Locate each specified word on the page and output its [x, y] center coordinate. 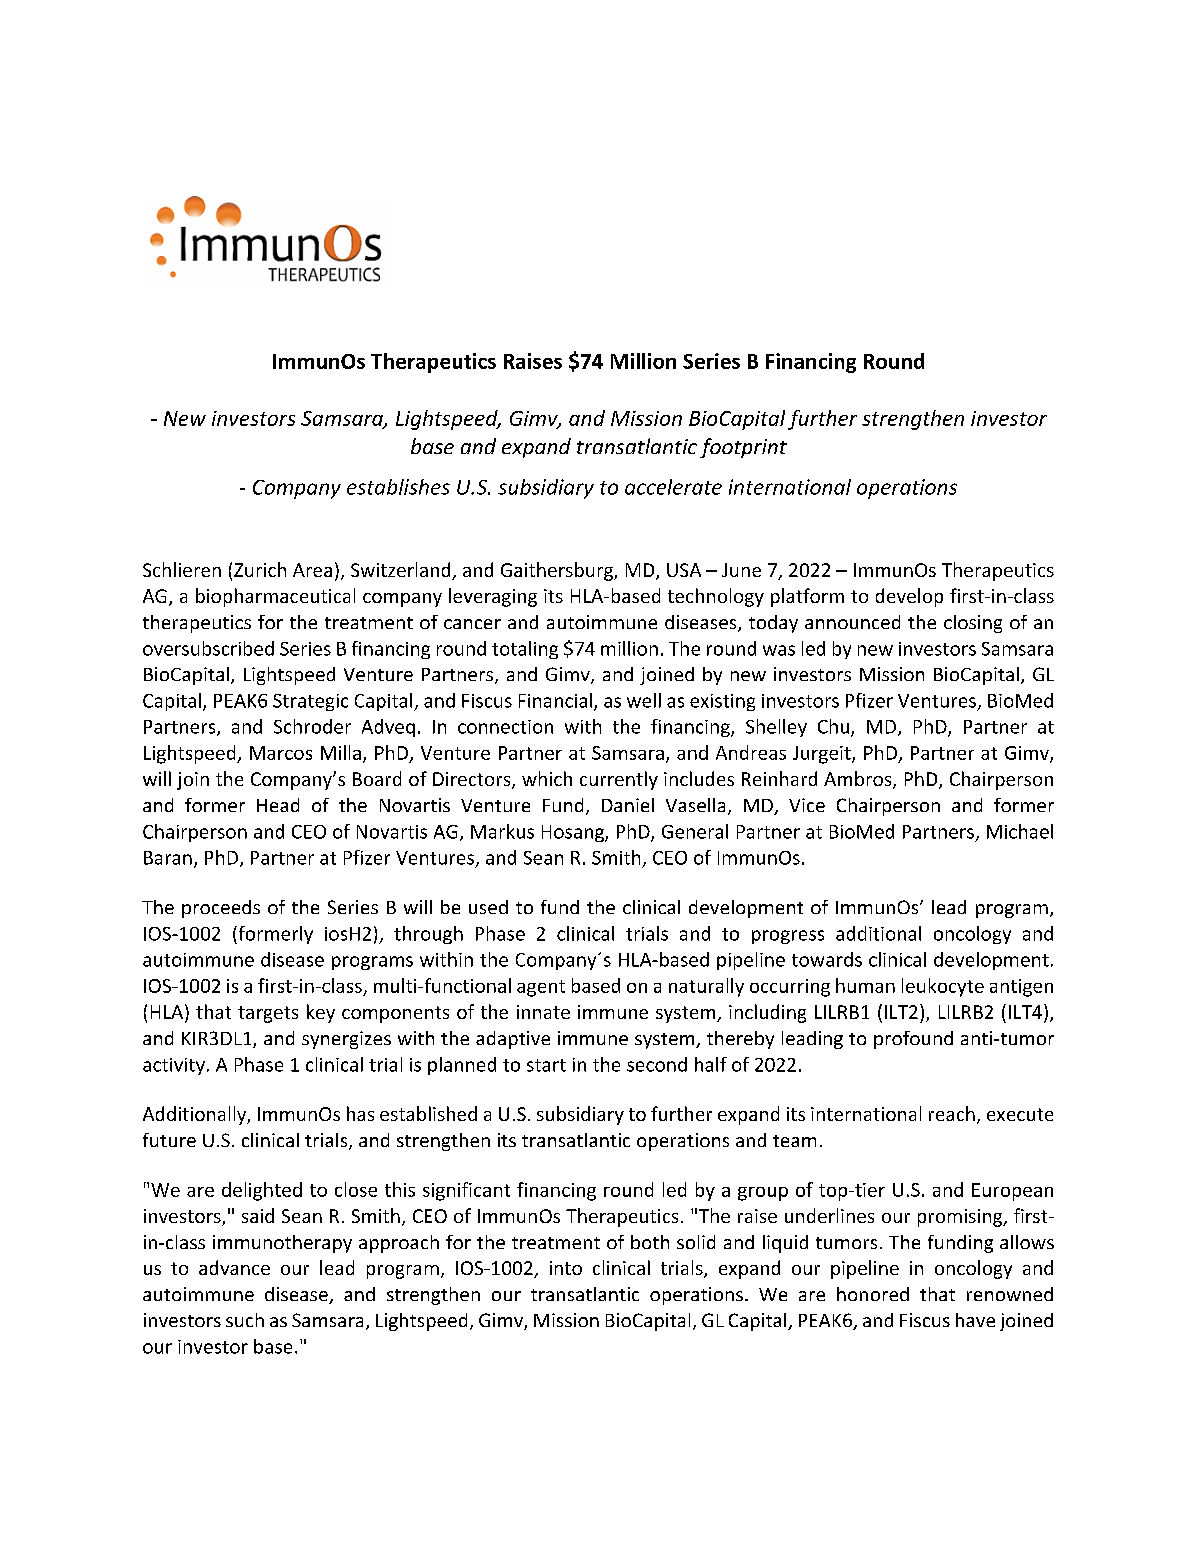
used [488, 907]
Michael [1020, 831]
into [566, 1268]
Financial [555, 700]
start [546, 1065]
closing [973, 624]
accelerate [673, 487]
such [245, 1320]
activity [174, 1066]
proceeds [221, 909]
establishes [398, 487]
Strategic [310, 702]
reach [952, 1113]
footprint [743, 448]
